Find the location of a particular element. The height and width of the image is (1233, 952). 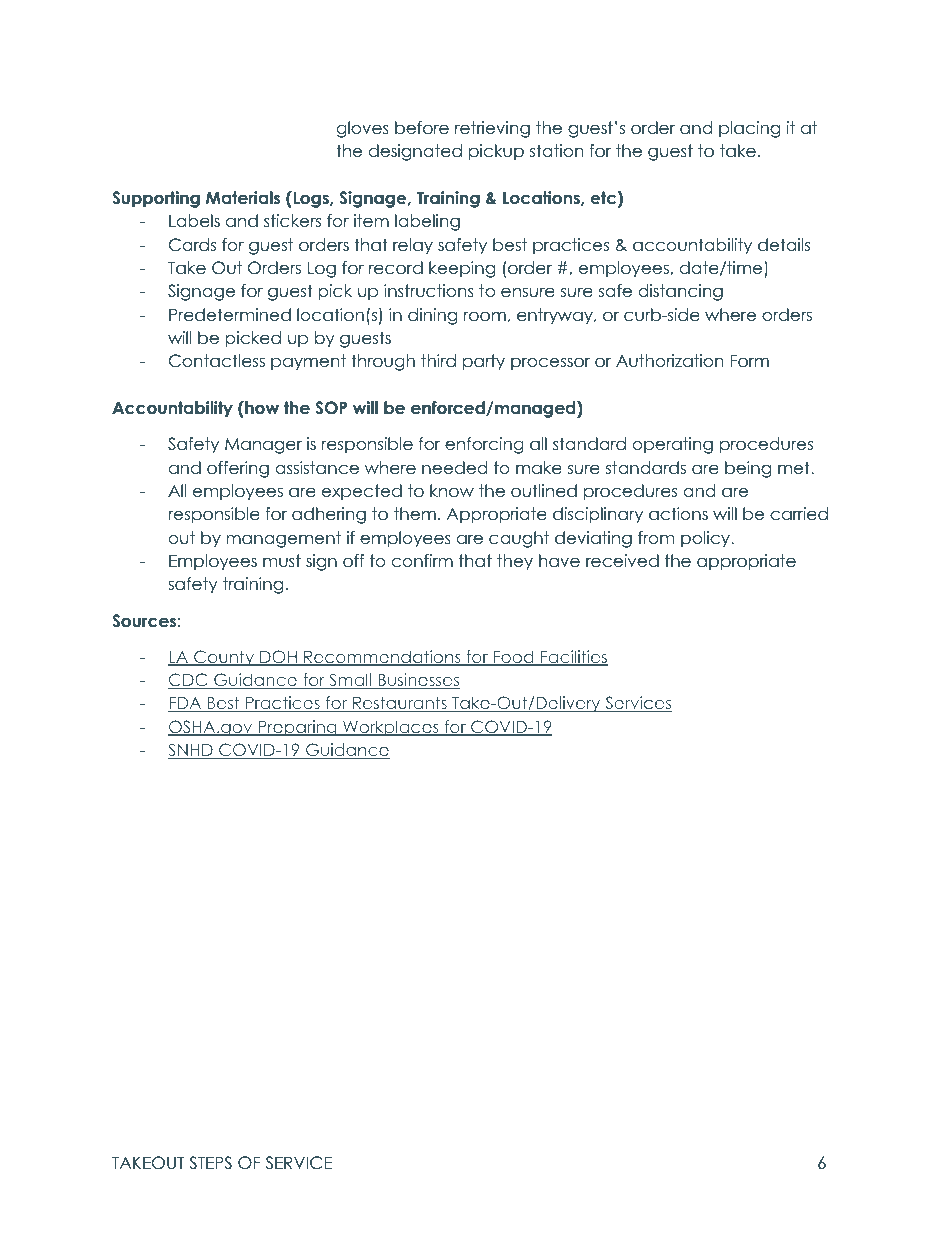

placing is located at coordinates (749, 129).
